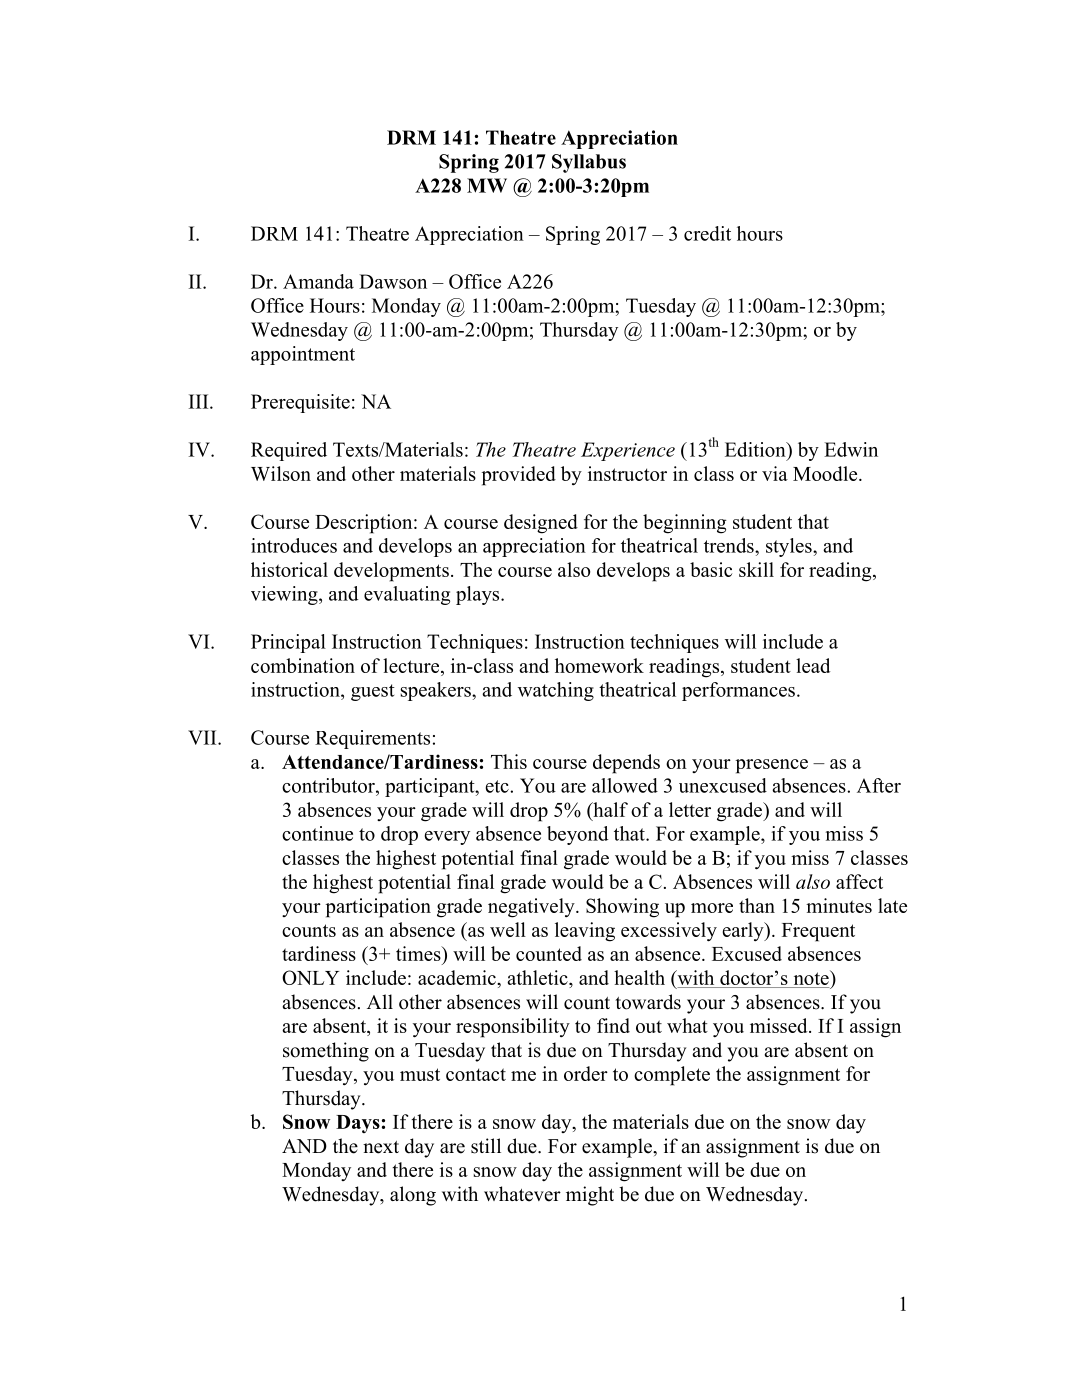 The width and height of the document is (1065, 1378). What do you see at coordinates (541, 524) in the document?
I see `designed` at bounding box center [541, 524].
